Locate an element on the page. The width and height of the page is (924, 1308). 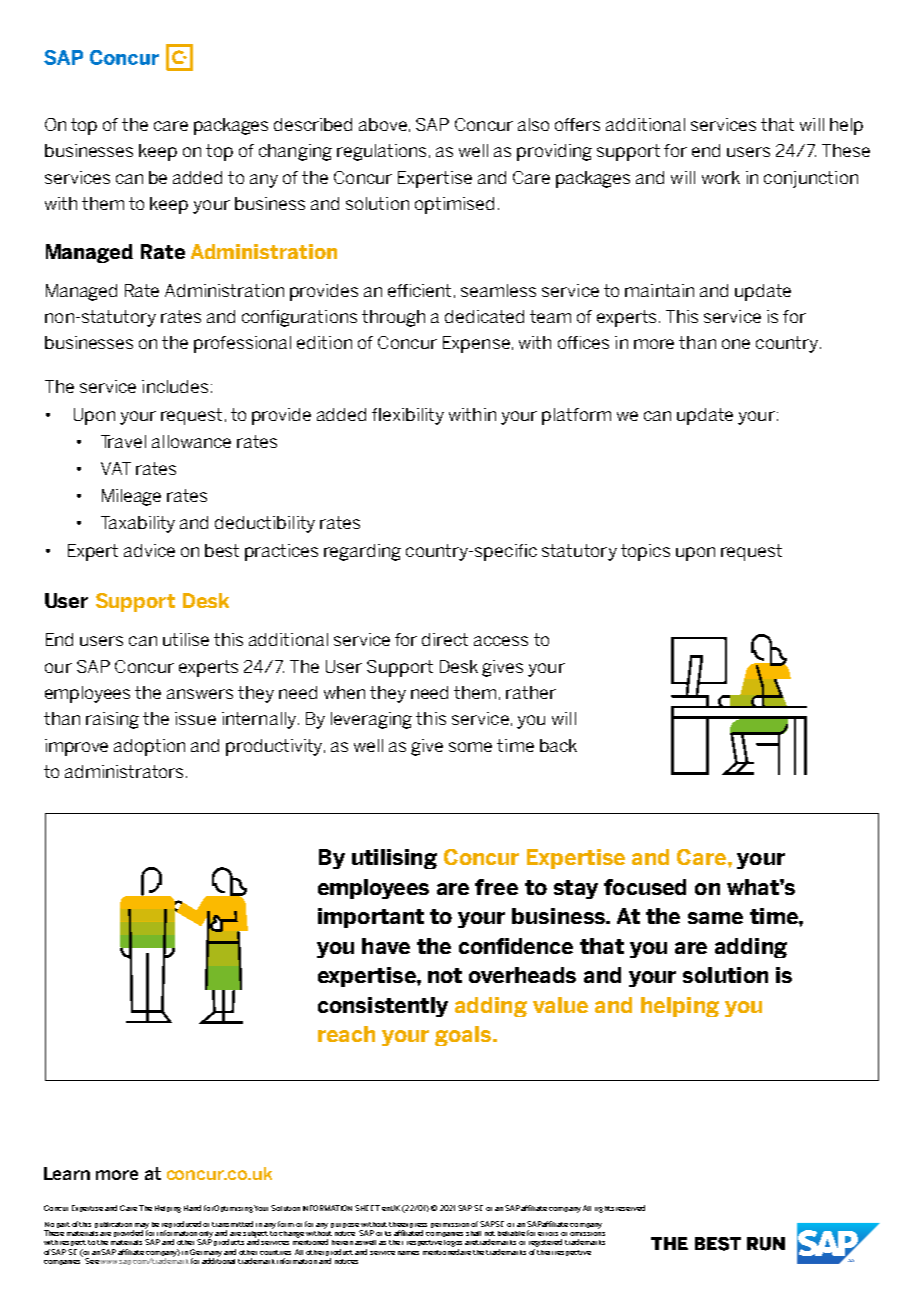
reach is located at coordinates (346, 1034).
